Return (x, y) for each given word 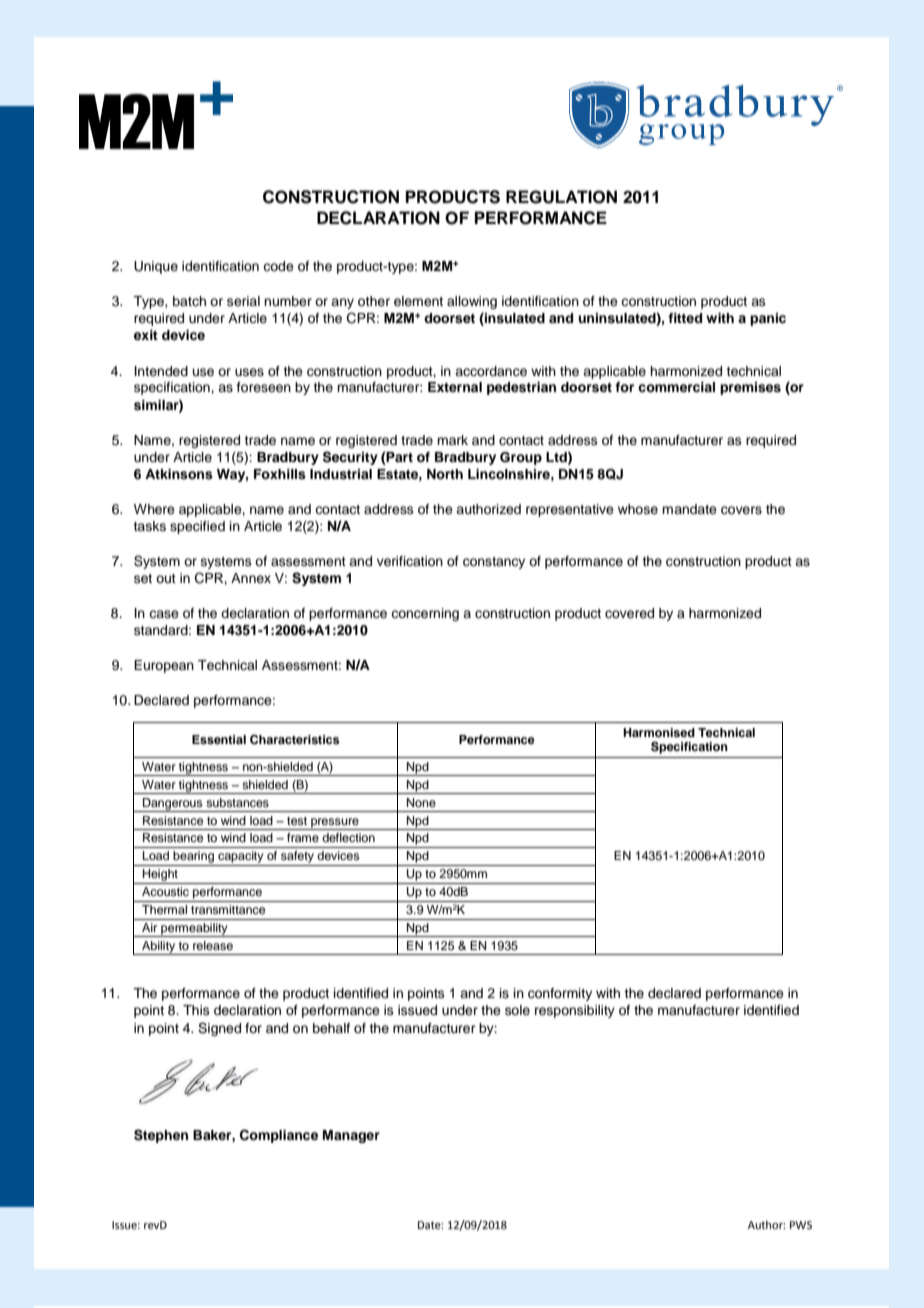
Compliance (279, 1136)
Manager (351, 1136)
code (278, 266)
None (421, 802)
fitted (685, 318)
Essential (219, 739)
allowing (472, 302)
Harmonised (659, 732)
